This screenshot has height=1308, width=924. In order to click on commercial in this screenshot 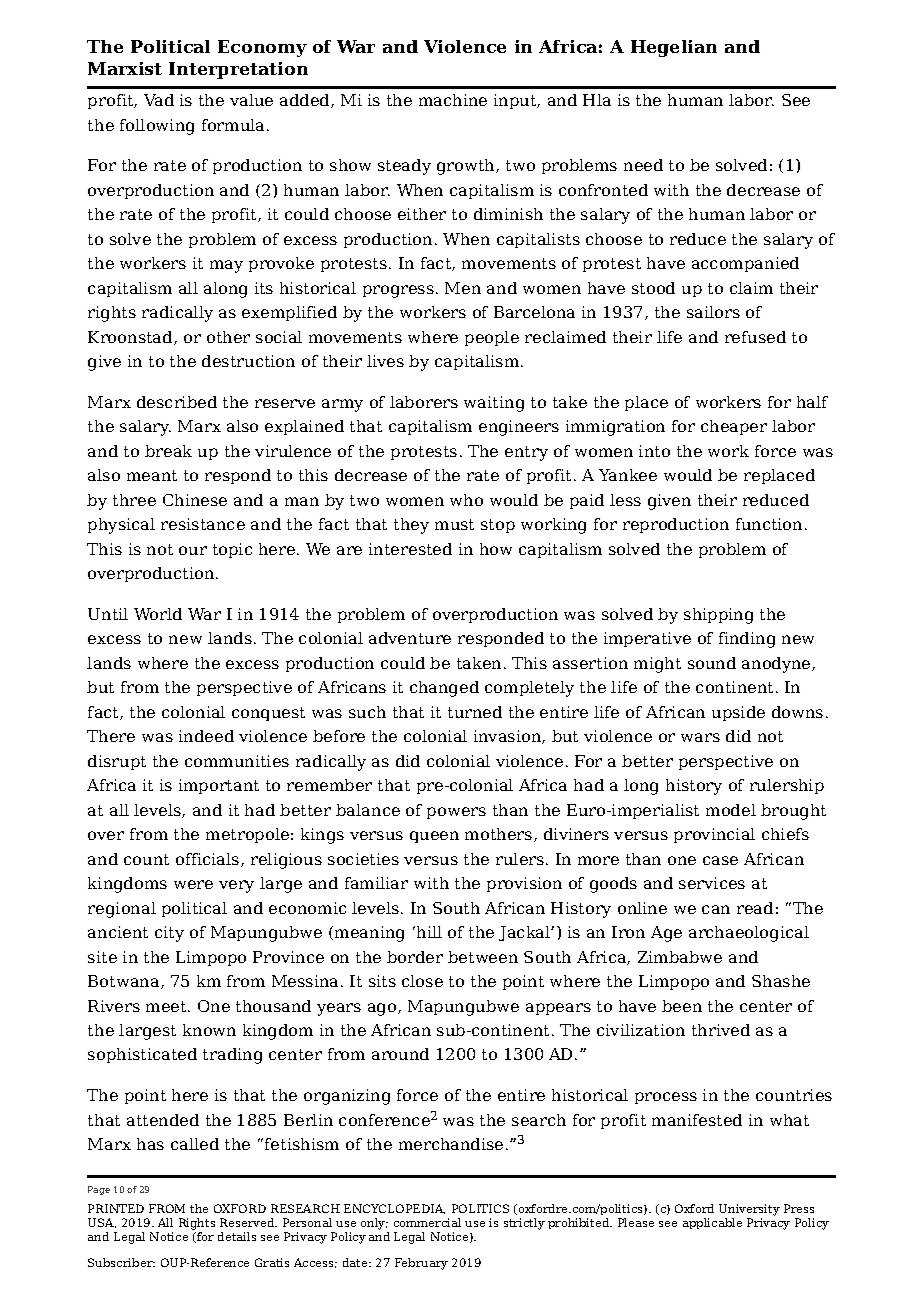, I will do `click(427, 1222)`.
